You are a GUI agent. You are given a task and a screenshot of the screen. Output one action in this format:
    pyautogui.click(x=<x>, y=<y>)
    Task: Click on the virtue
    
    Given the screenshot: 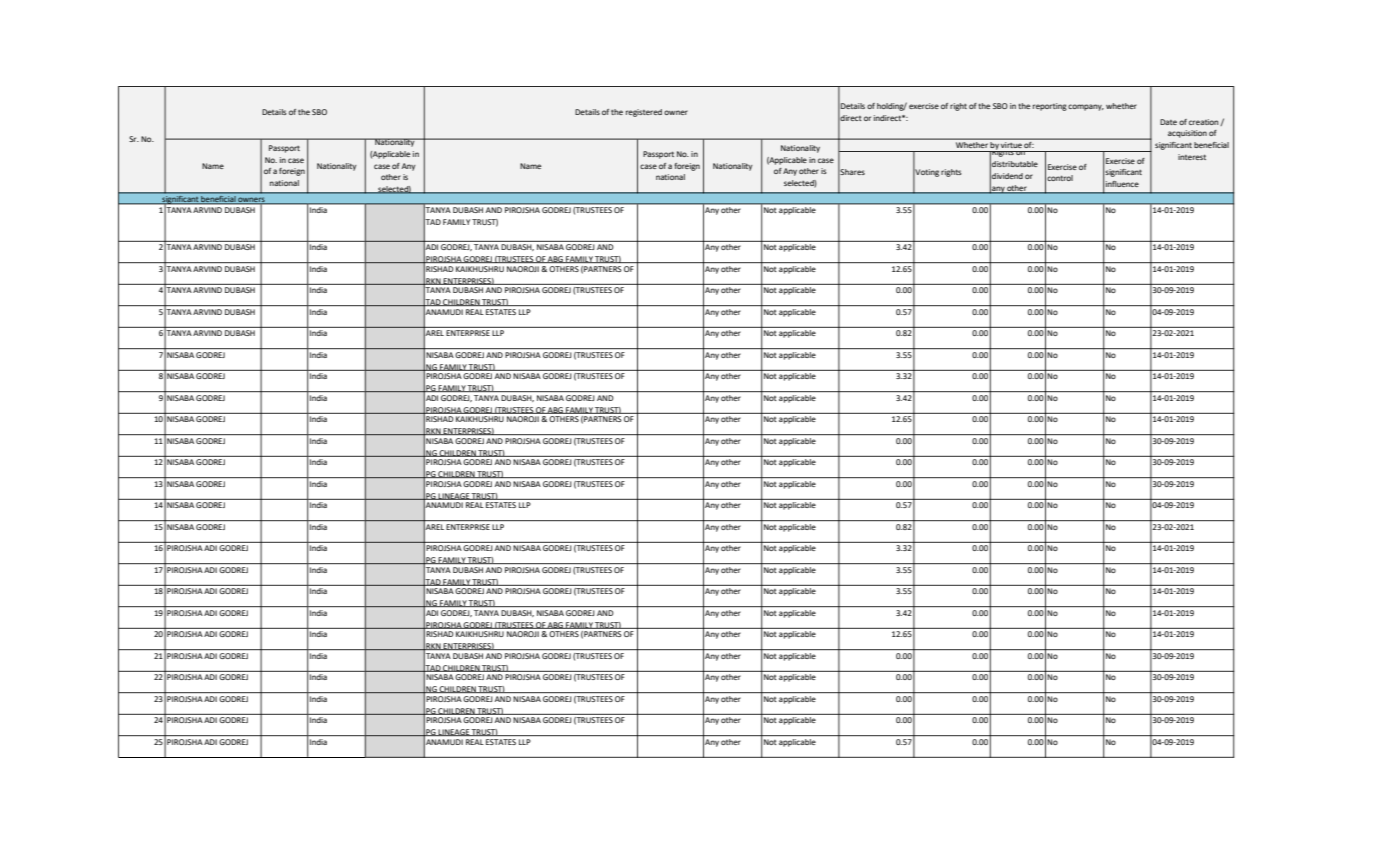 What is the action you would take?
    pyautogui.click(x=1012, y=143)
